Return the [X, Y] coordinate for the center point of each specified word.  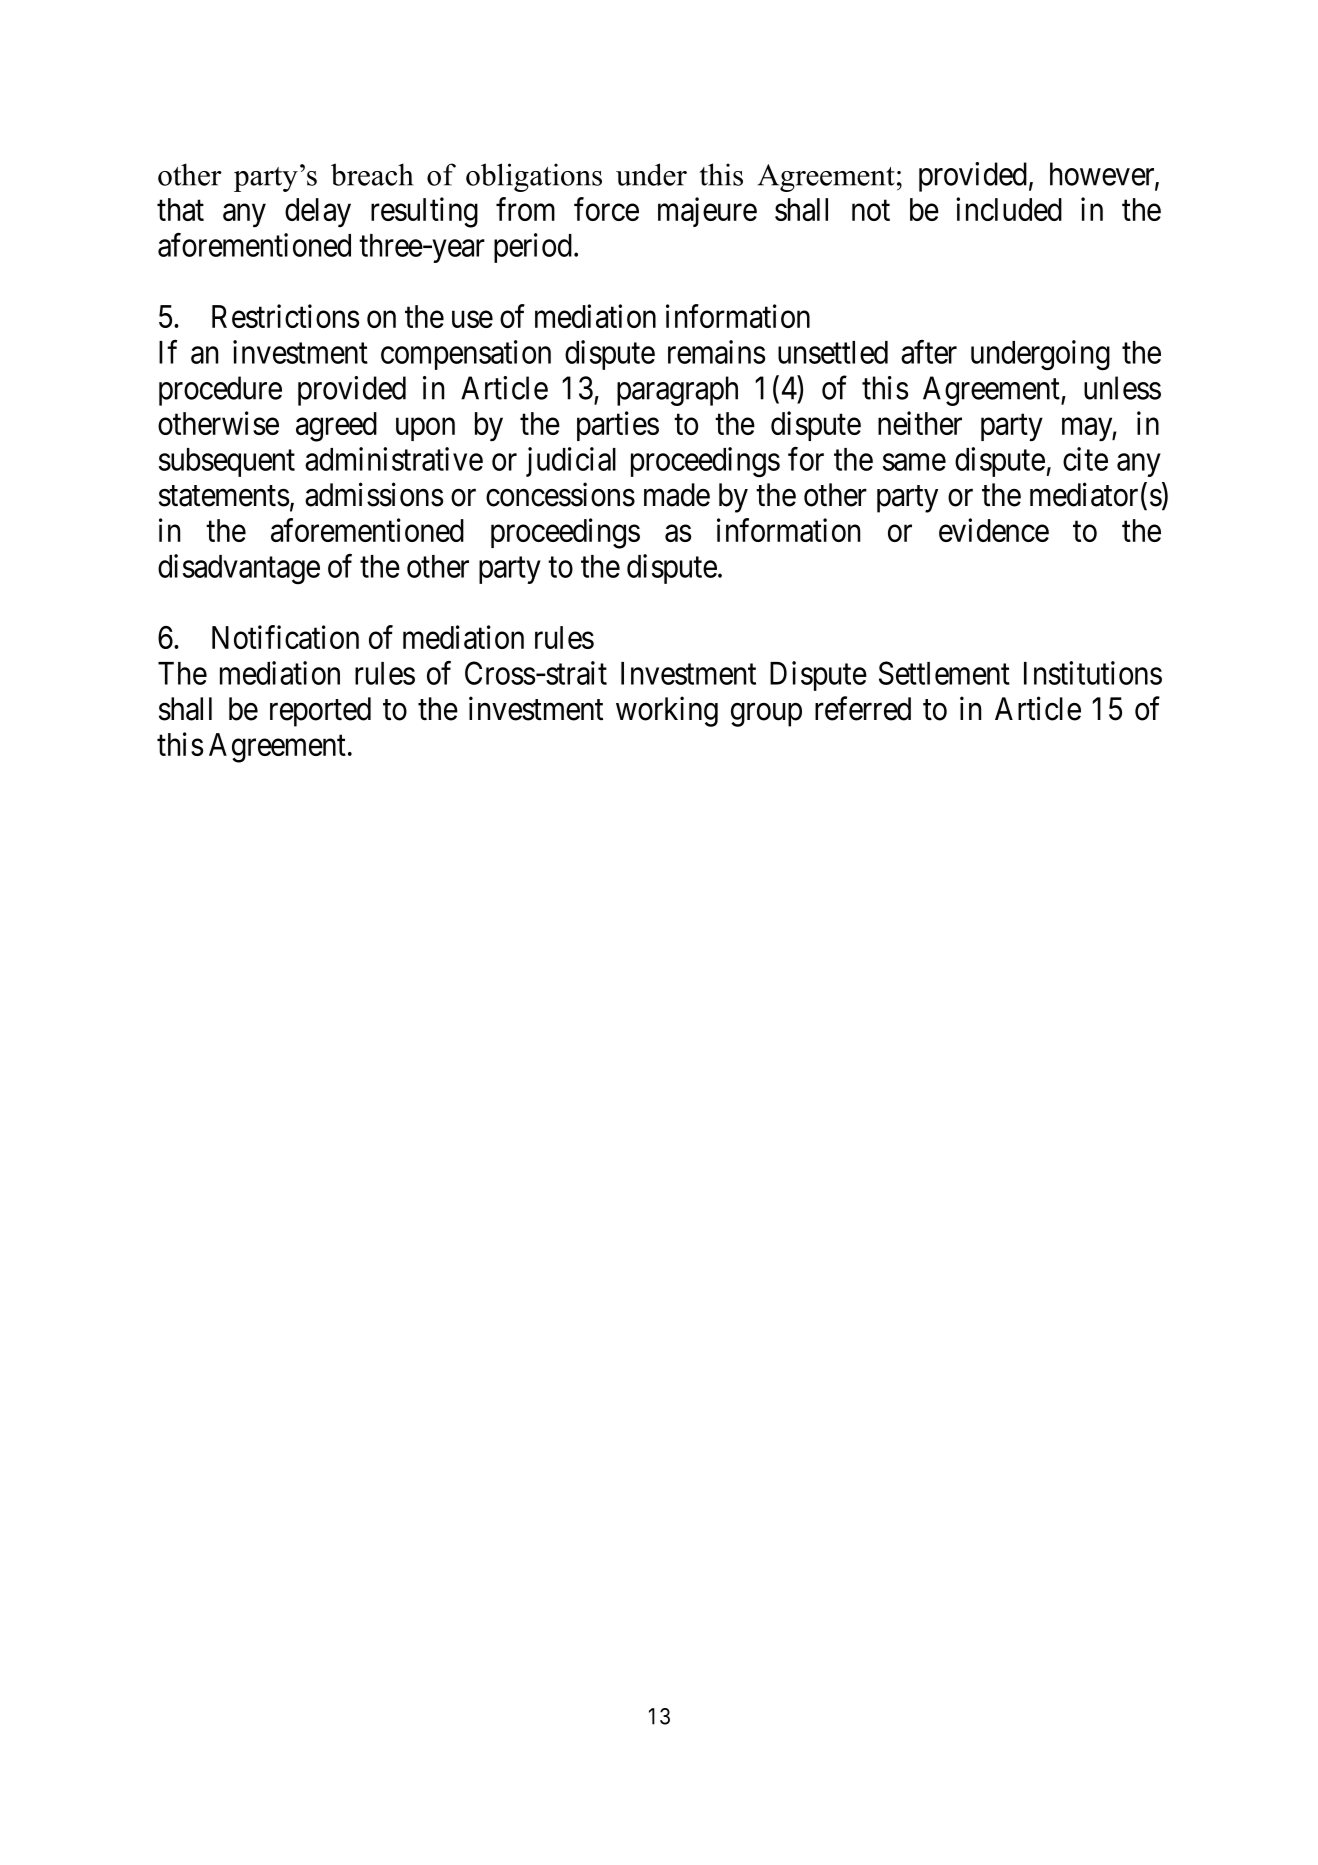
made [677, 495]
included [1009, 209]
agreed [336, 427]
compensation [466, 355]
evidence [994, 530]
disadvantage [239, 569]
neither [920, 423]
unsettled [833, 352]
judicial [571, 462]
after [929, 352]
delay [318, 213]
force [606, 209]
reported [320, 712]
